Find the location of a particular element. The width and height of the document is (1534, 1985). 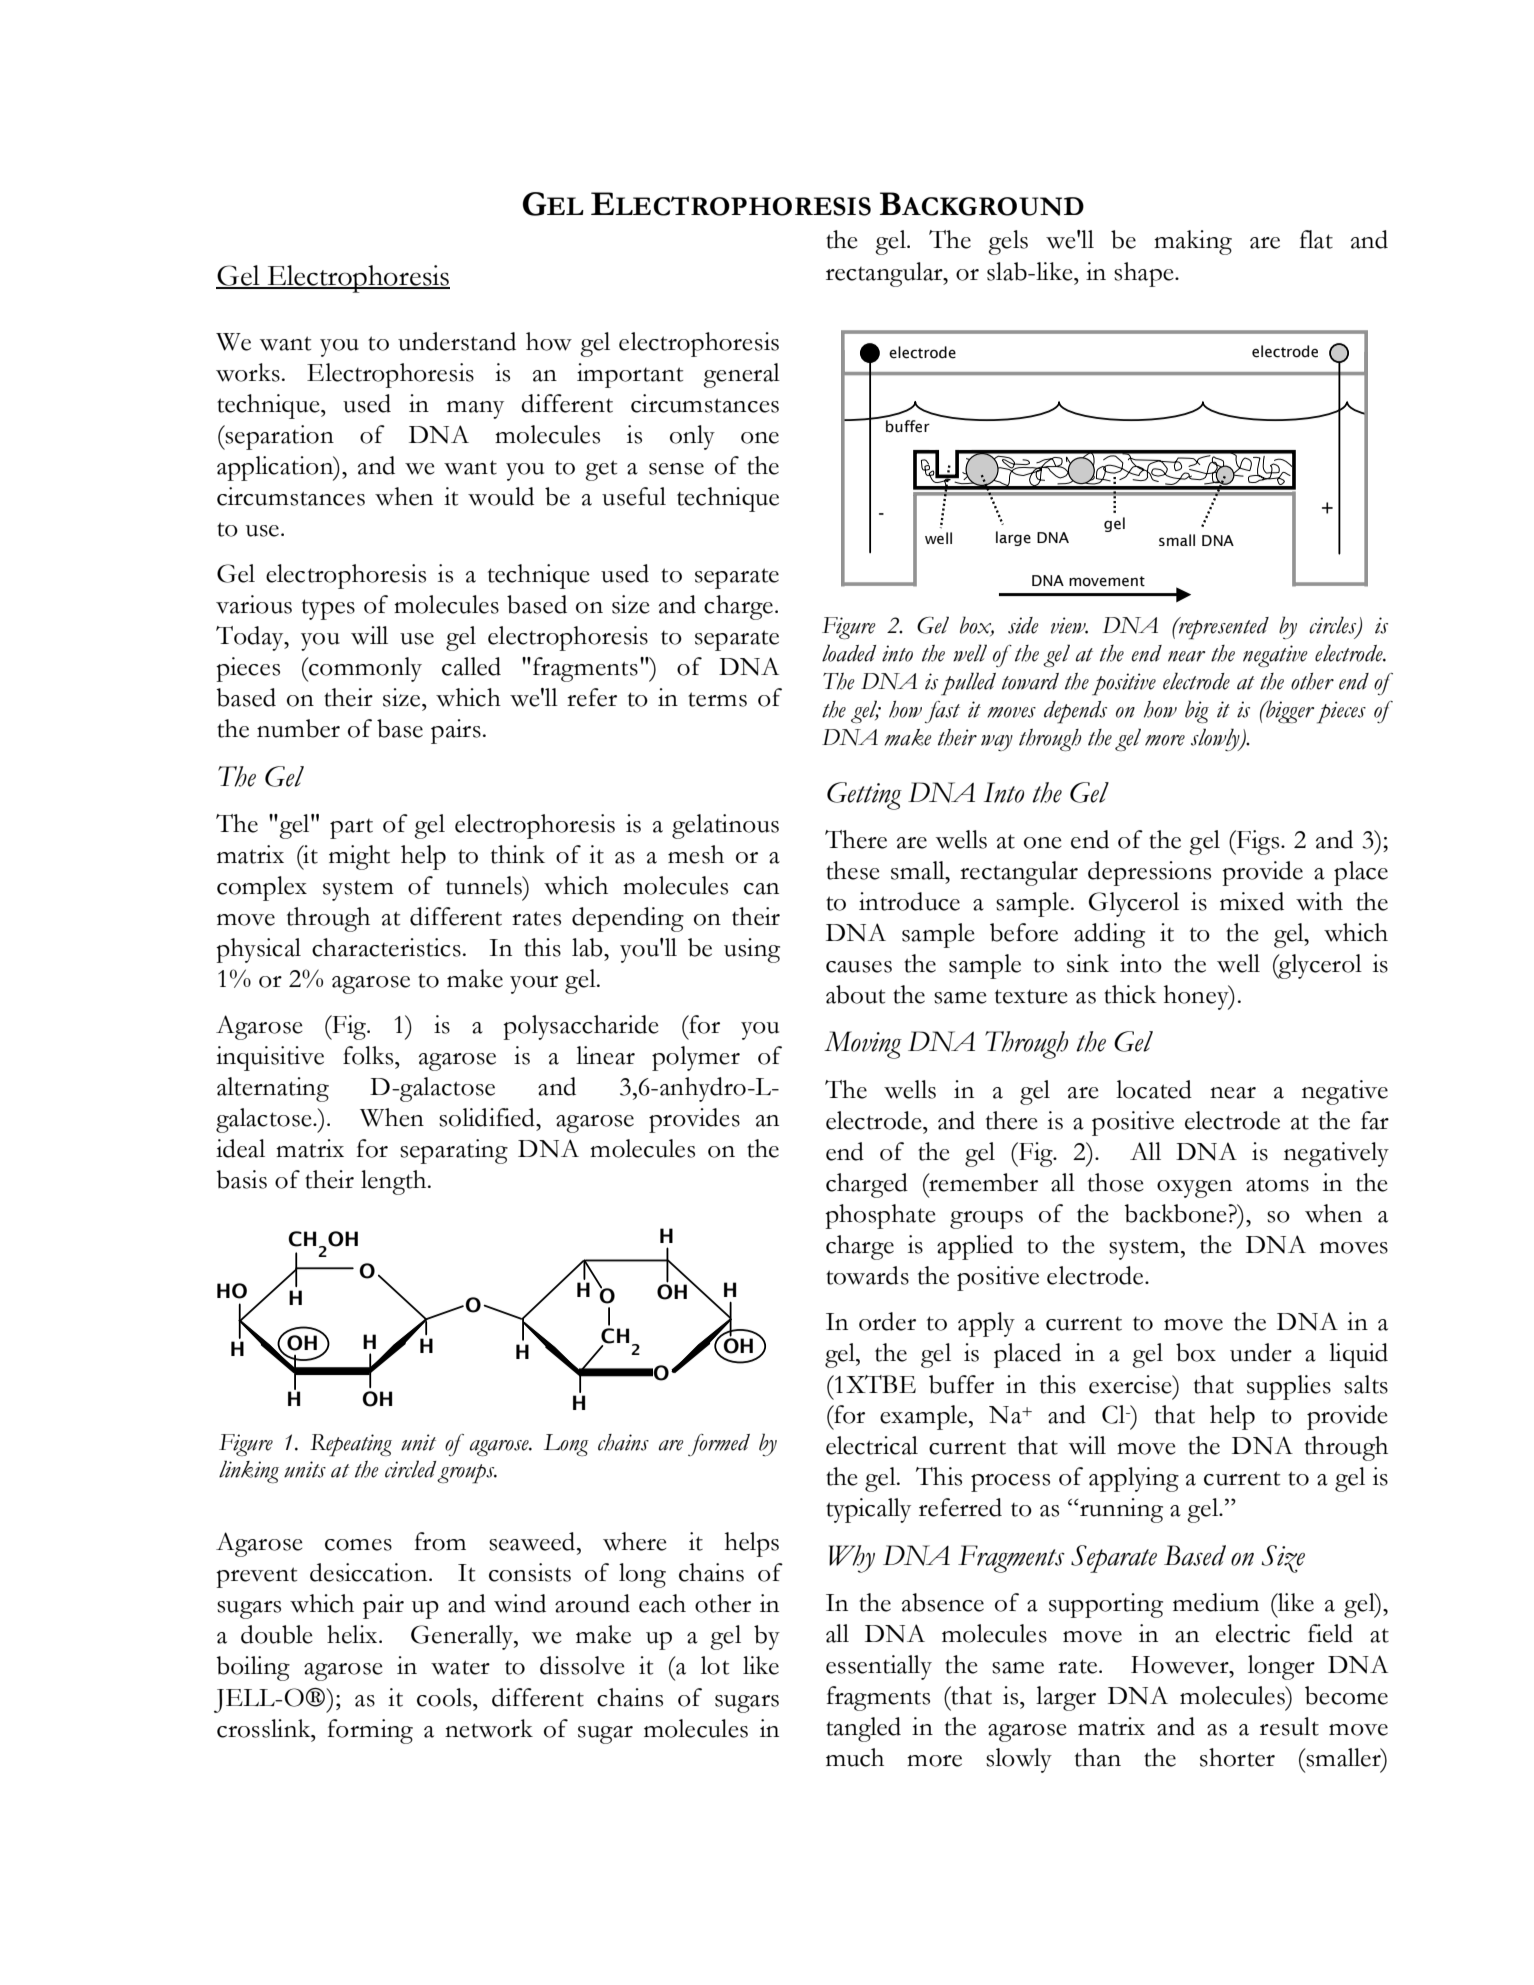

about is located at coordinates (855, 994).
